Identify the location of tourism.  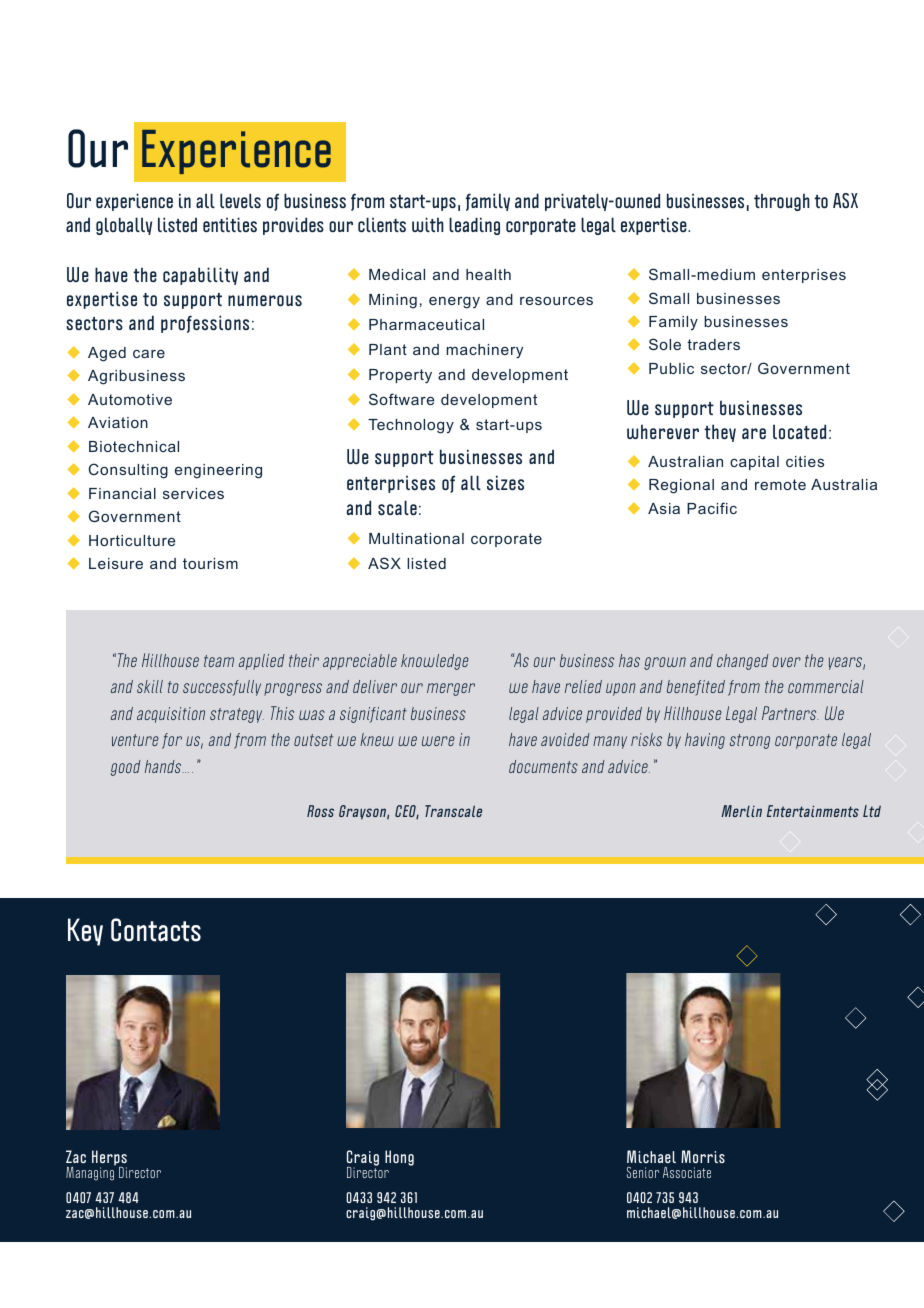
(210, 563).
